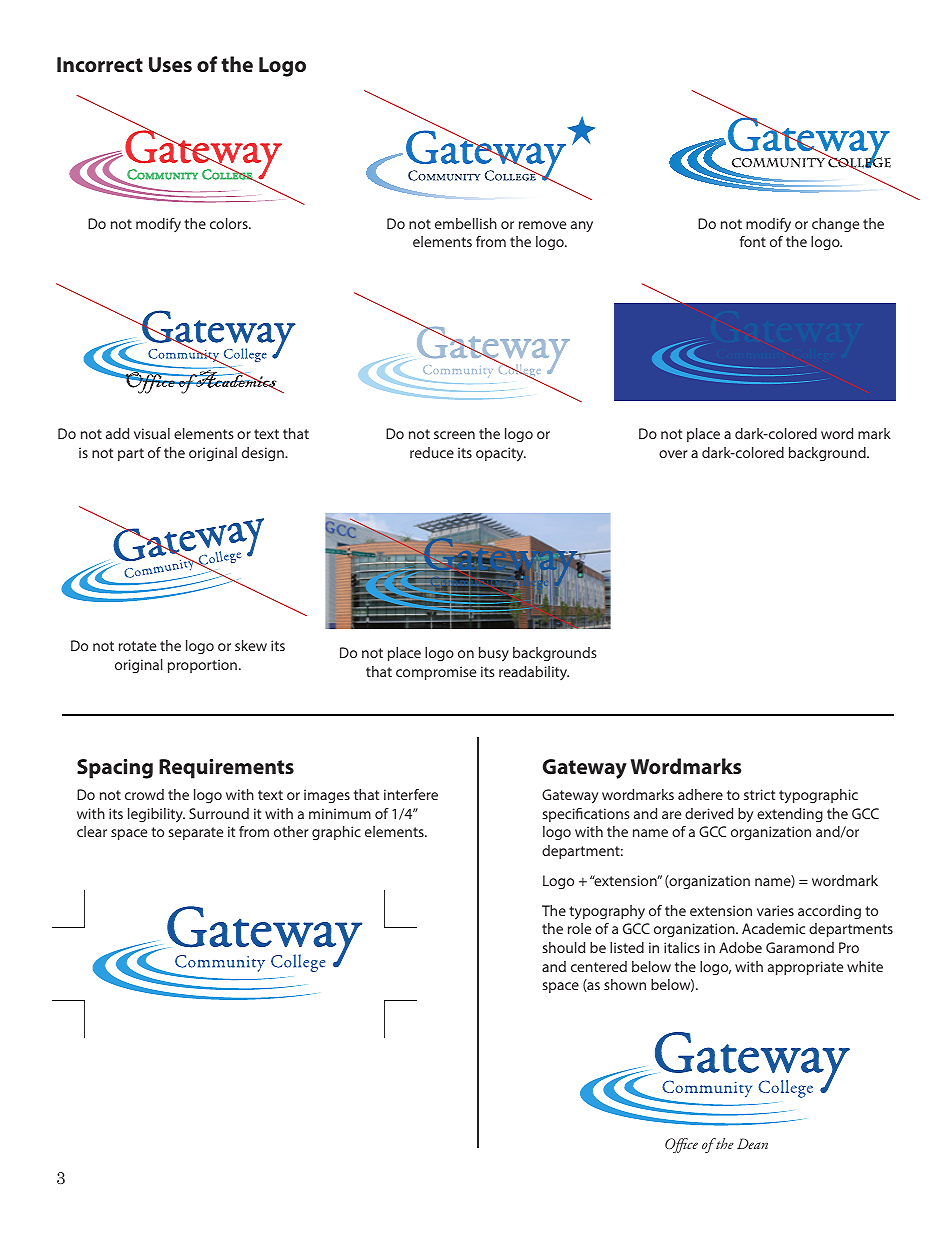  What do you see at coordinates (230, 223) in the screenshot?
I see `colors` at bounding box center [230, 223].
